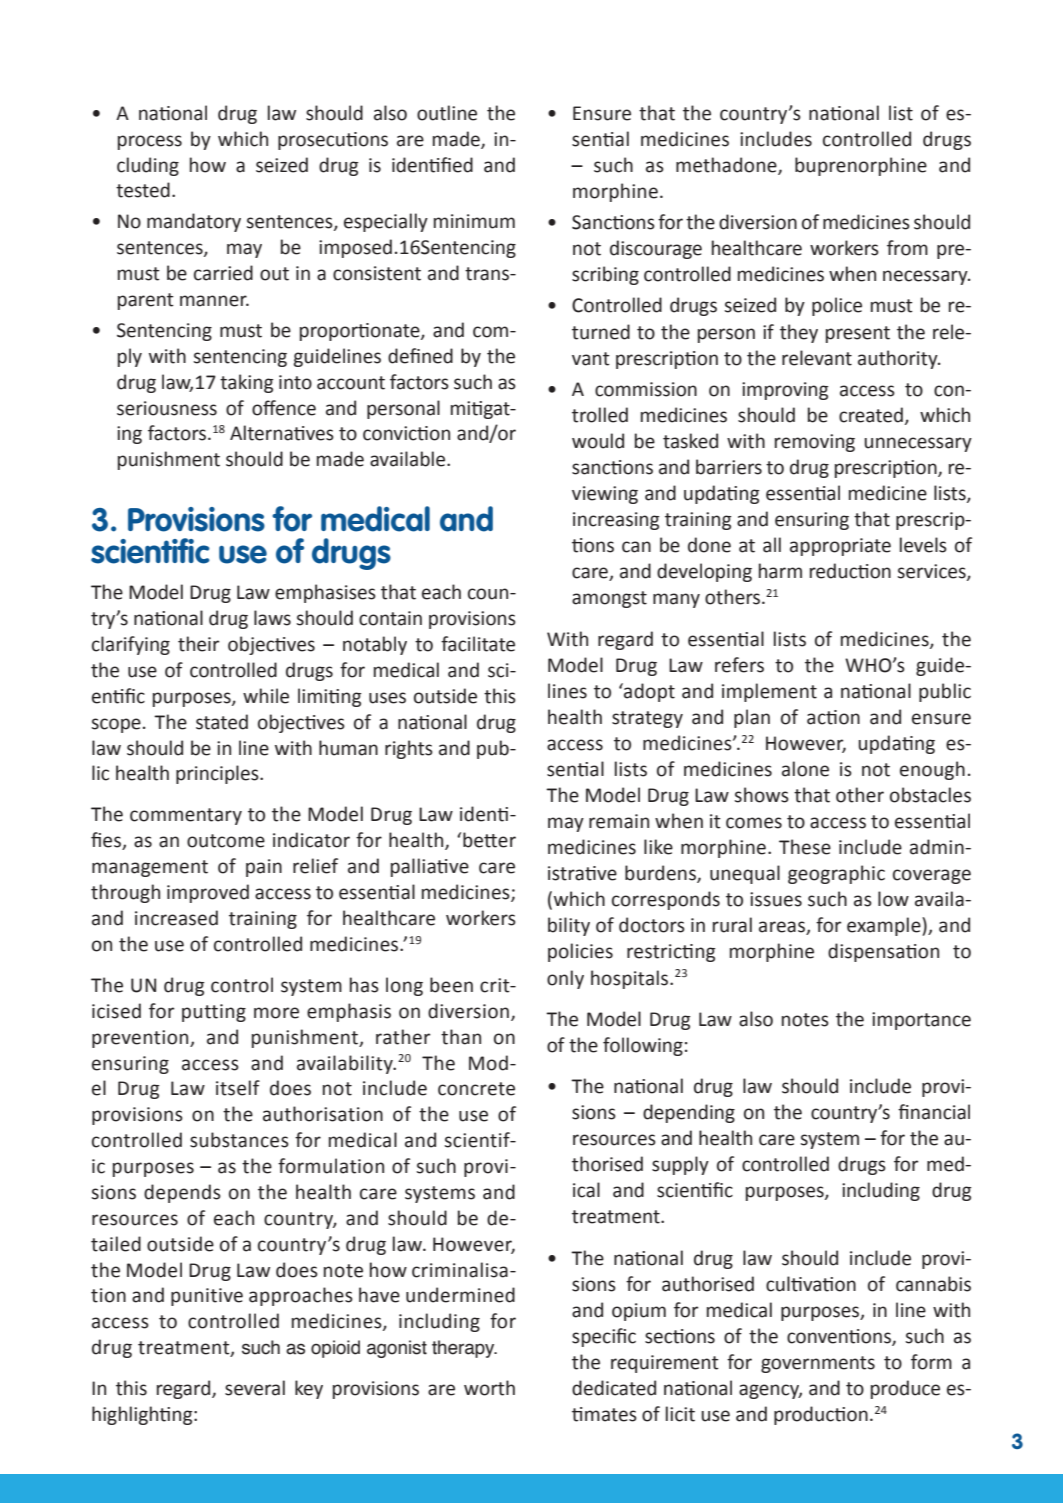 This document has width=1063, height=1503. What do you see at coordinates (815, 443) in the document?
I see `removing` at bounding box center [815, 443].
